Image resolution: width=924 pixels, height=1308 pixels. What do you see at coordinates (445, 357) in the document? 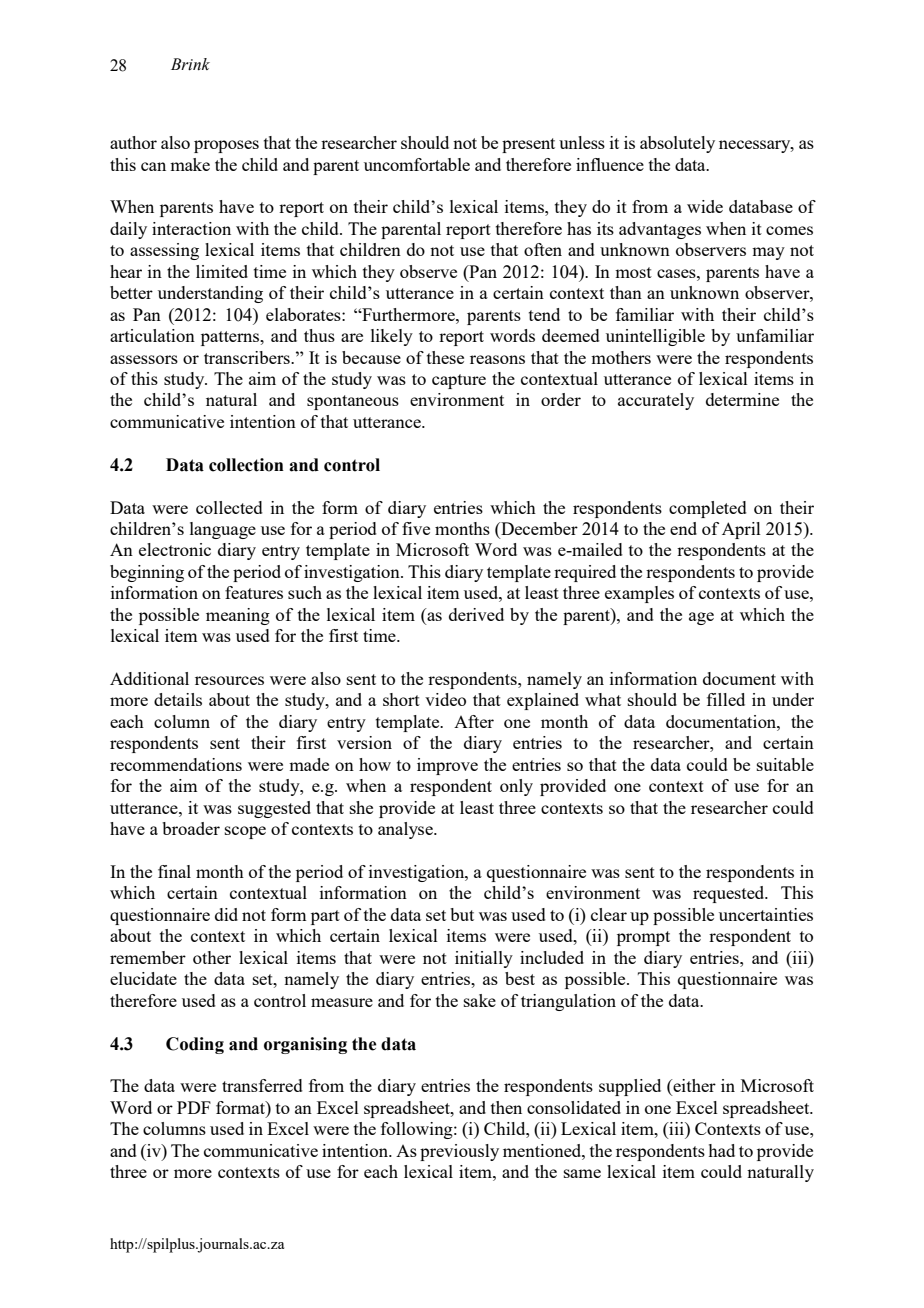
I see `these` at bounding box center [445, 357].
